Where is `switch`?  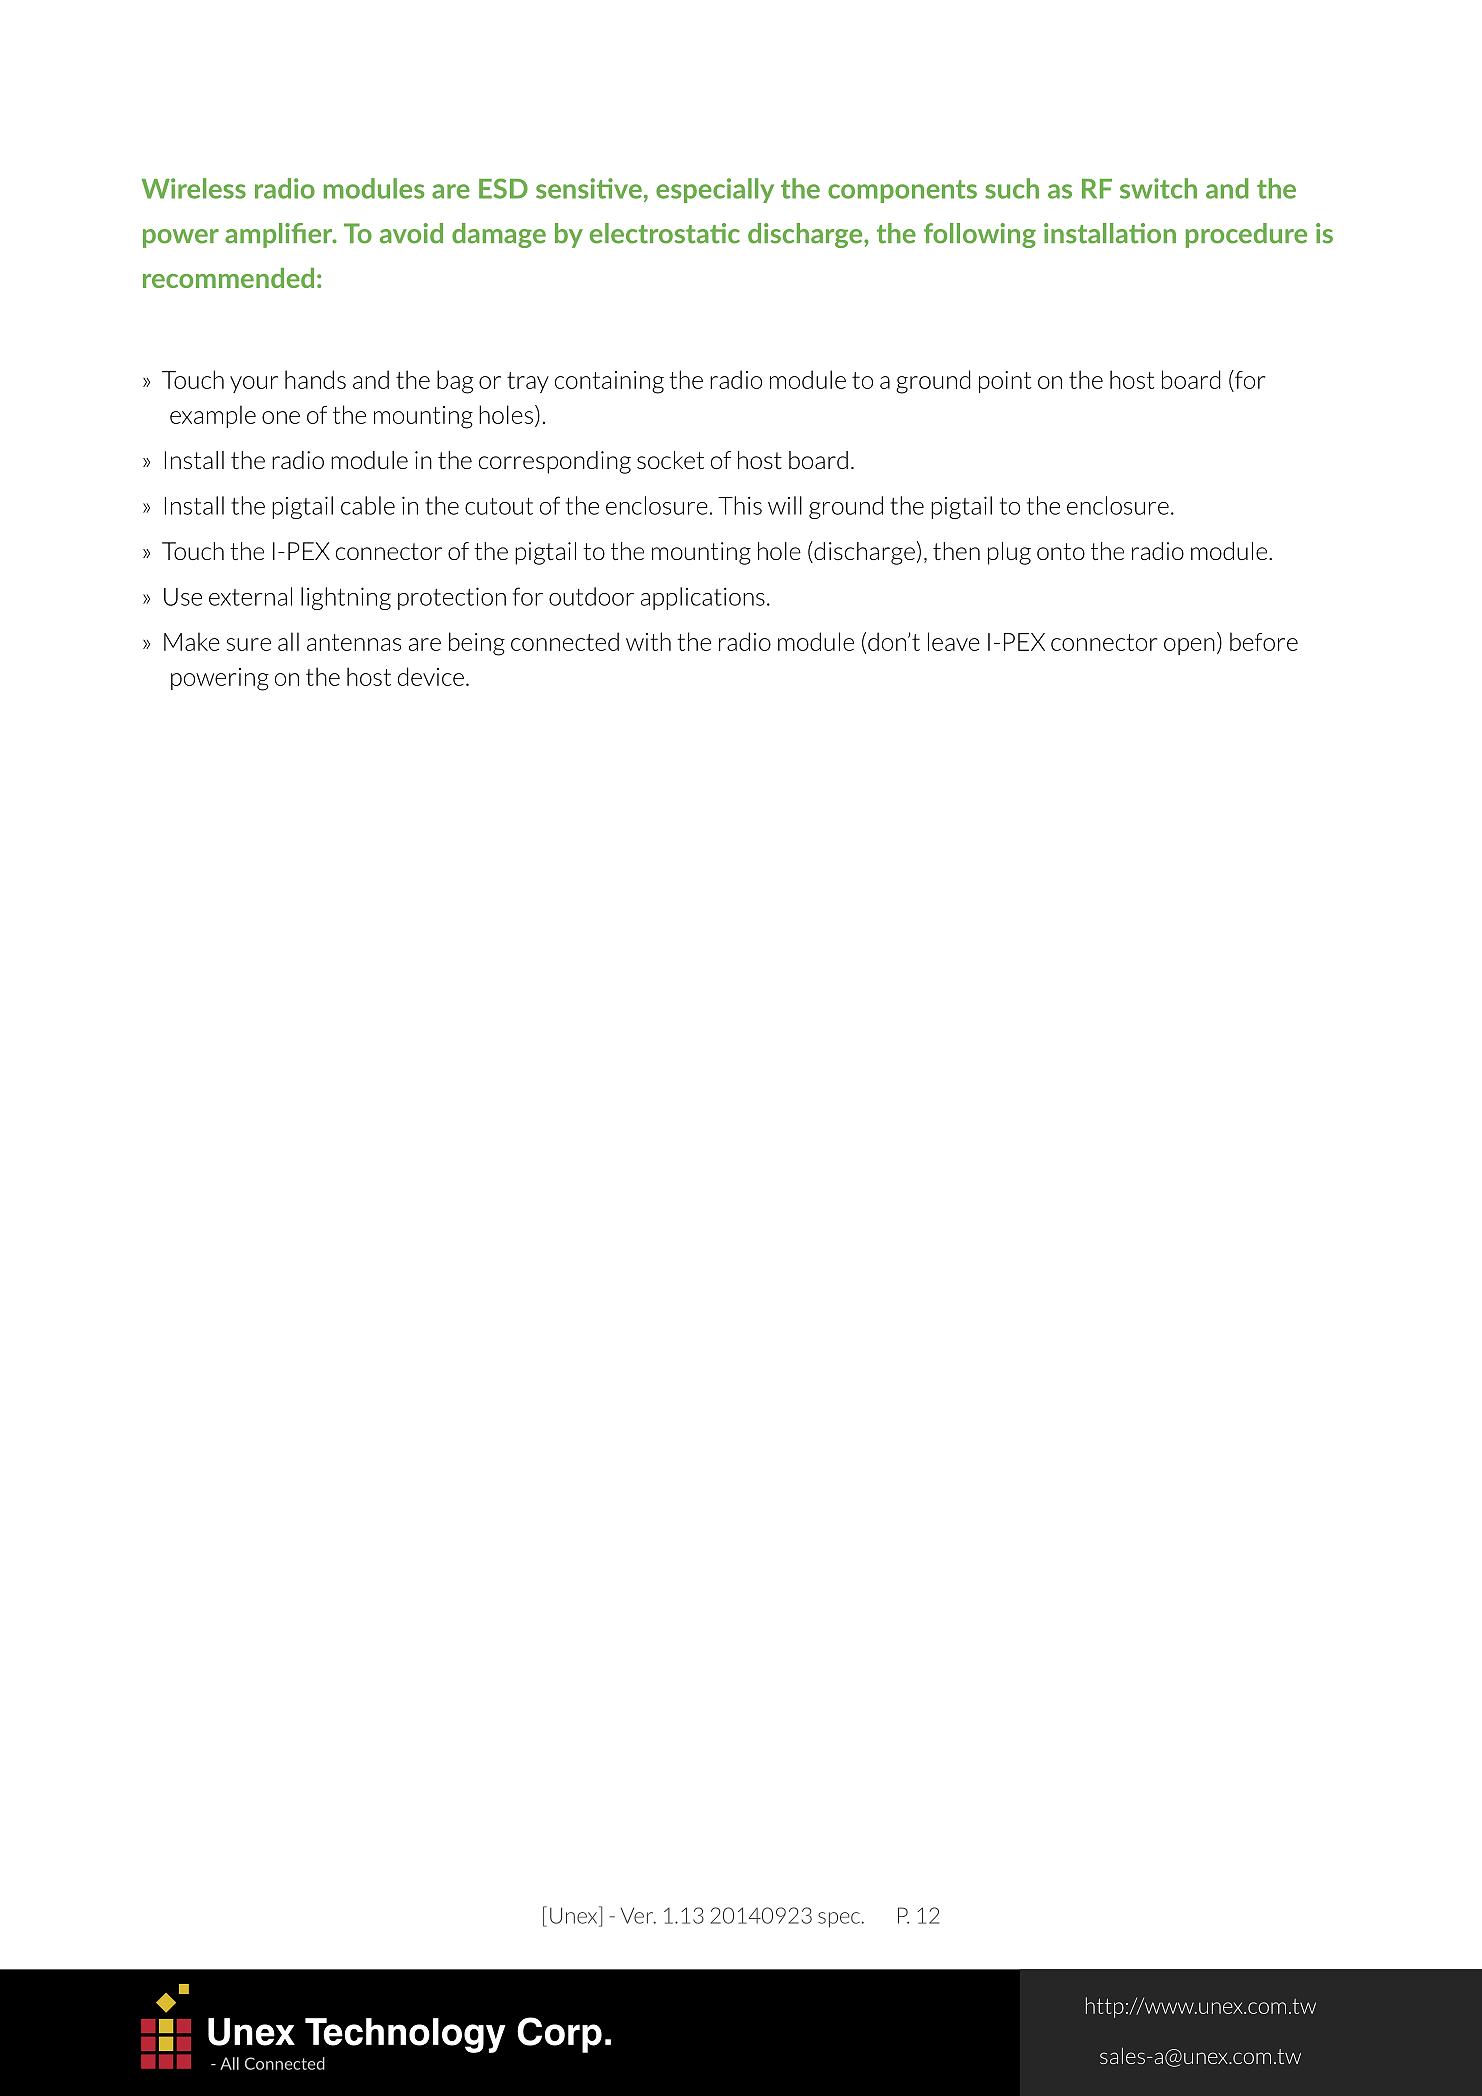
switch is located at coordinates (1158, 188).
